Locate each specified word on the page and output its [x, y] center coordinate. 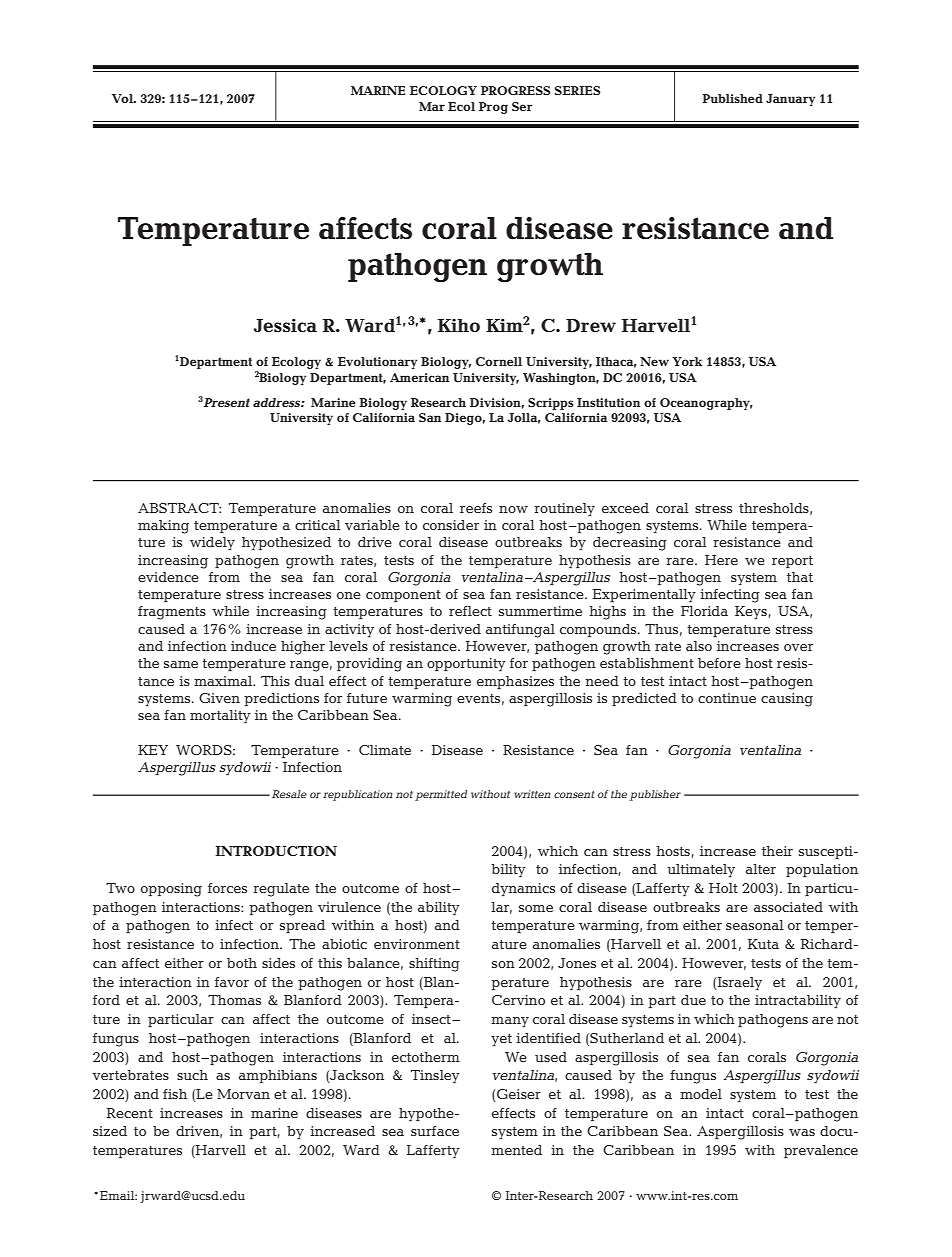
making [163, 527]
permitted [441, 795]
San [430, 417]
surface [435, 1131]
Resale [289, 794]
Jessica [285, 325]
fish [175, 1094]
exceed [625, 508]
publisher [655, 795]
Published [732, 98]
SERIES [578, 90]
